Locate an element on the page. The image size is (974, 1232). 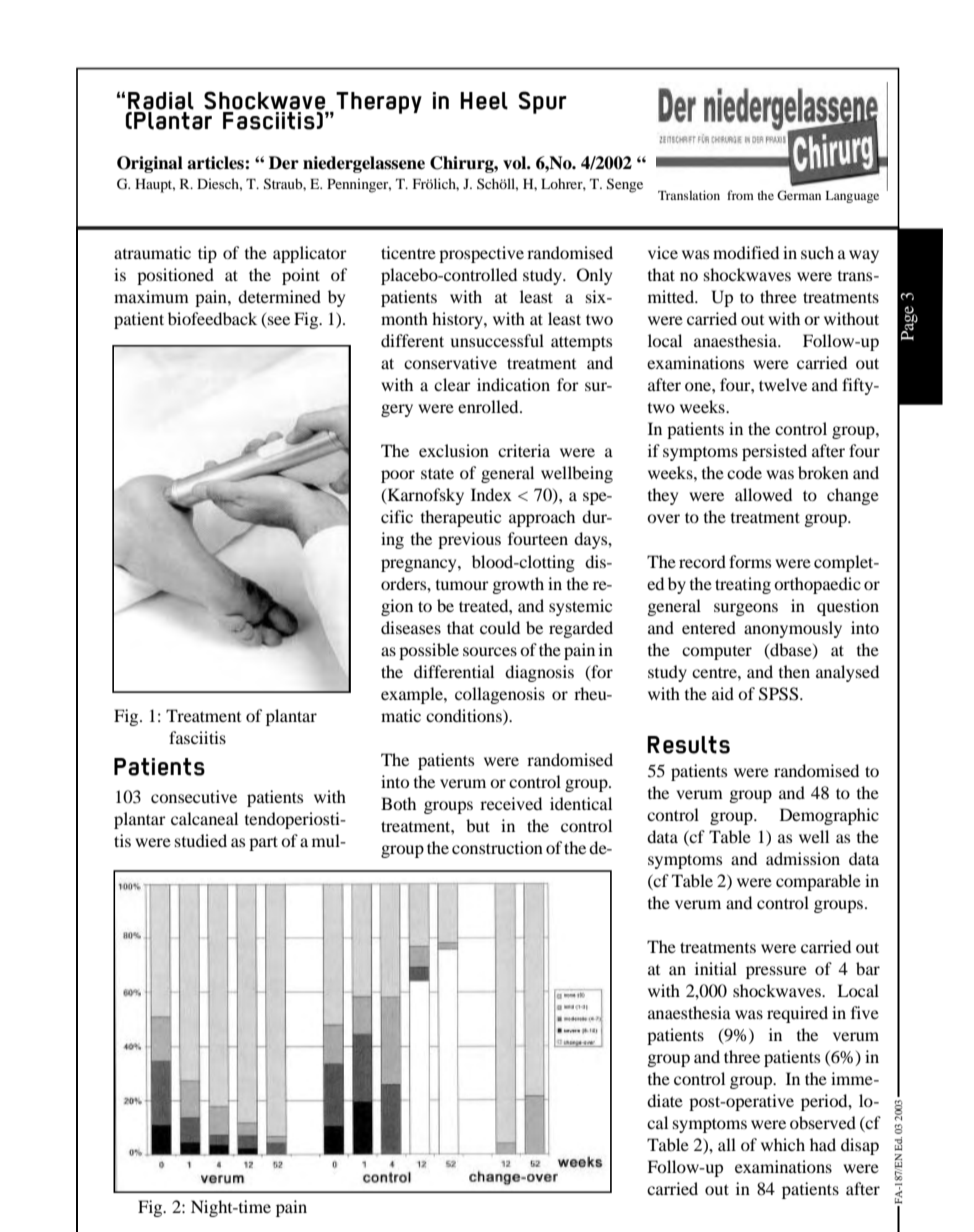
could is located at coordinates (500, 627).
